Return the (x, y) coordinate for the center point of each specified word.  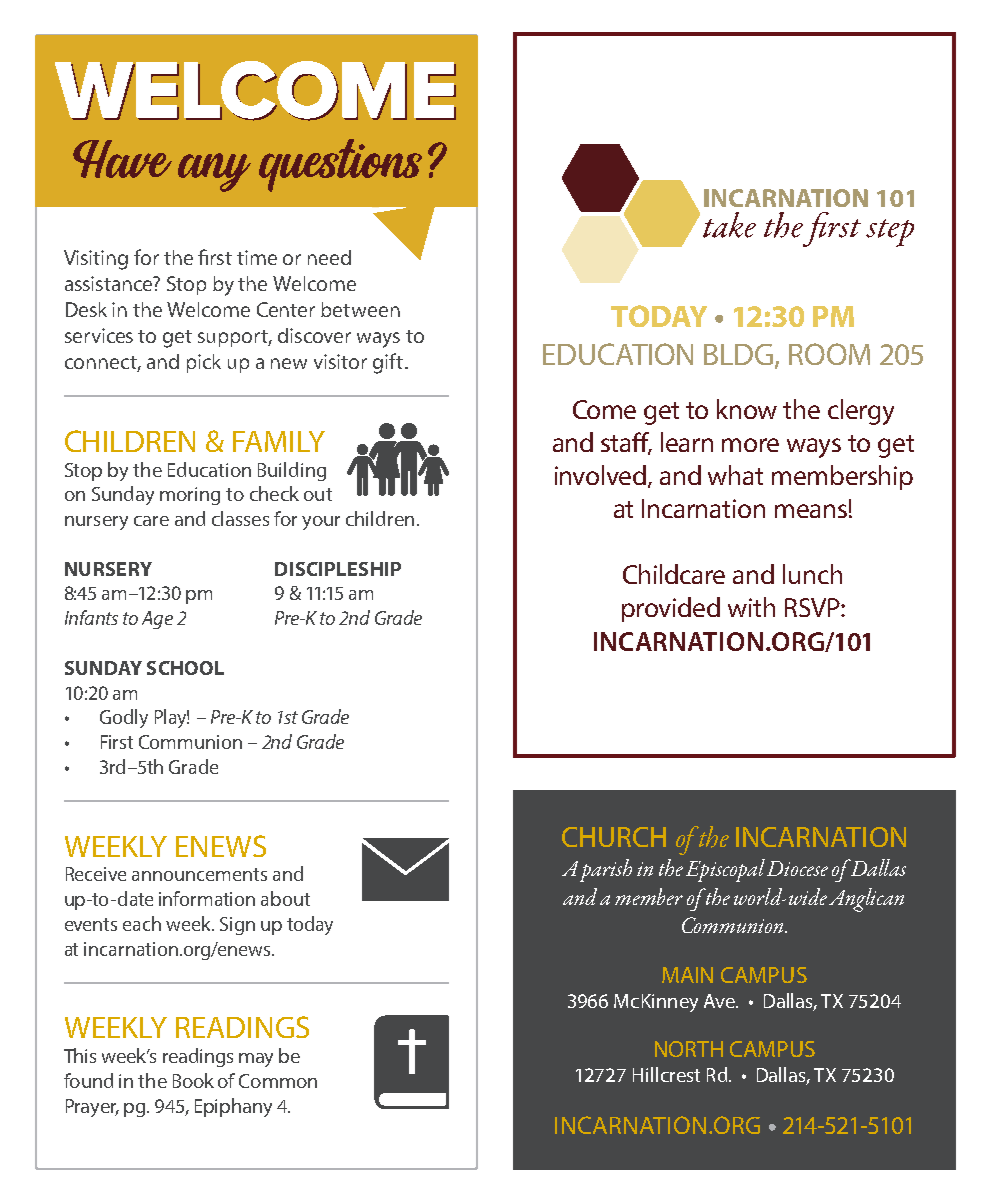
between (360, 309)
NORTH (689, 1049)
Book (193, 1080)
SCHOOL (185, 668)
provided (671, 609)
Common (278, 1081)
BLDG (738, 354)
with (751, 607)
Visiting (96, 260)
